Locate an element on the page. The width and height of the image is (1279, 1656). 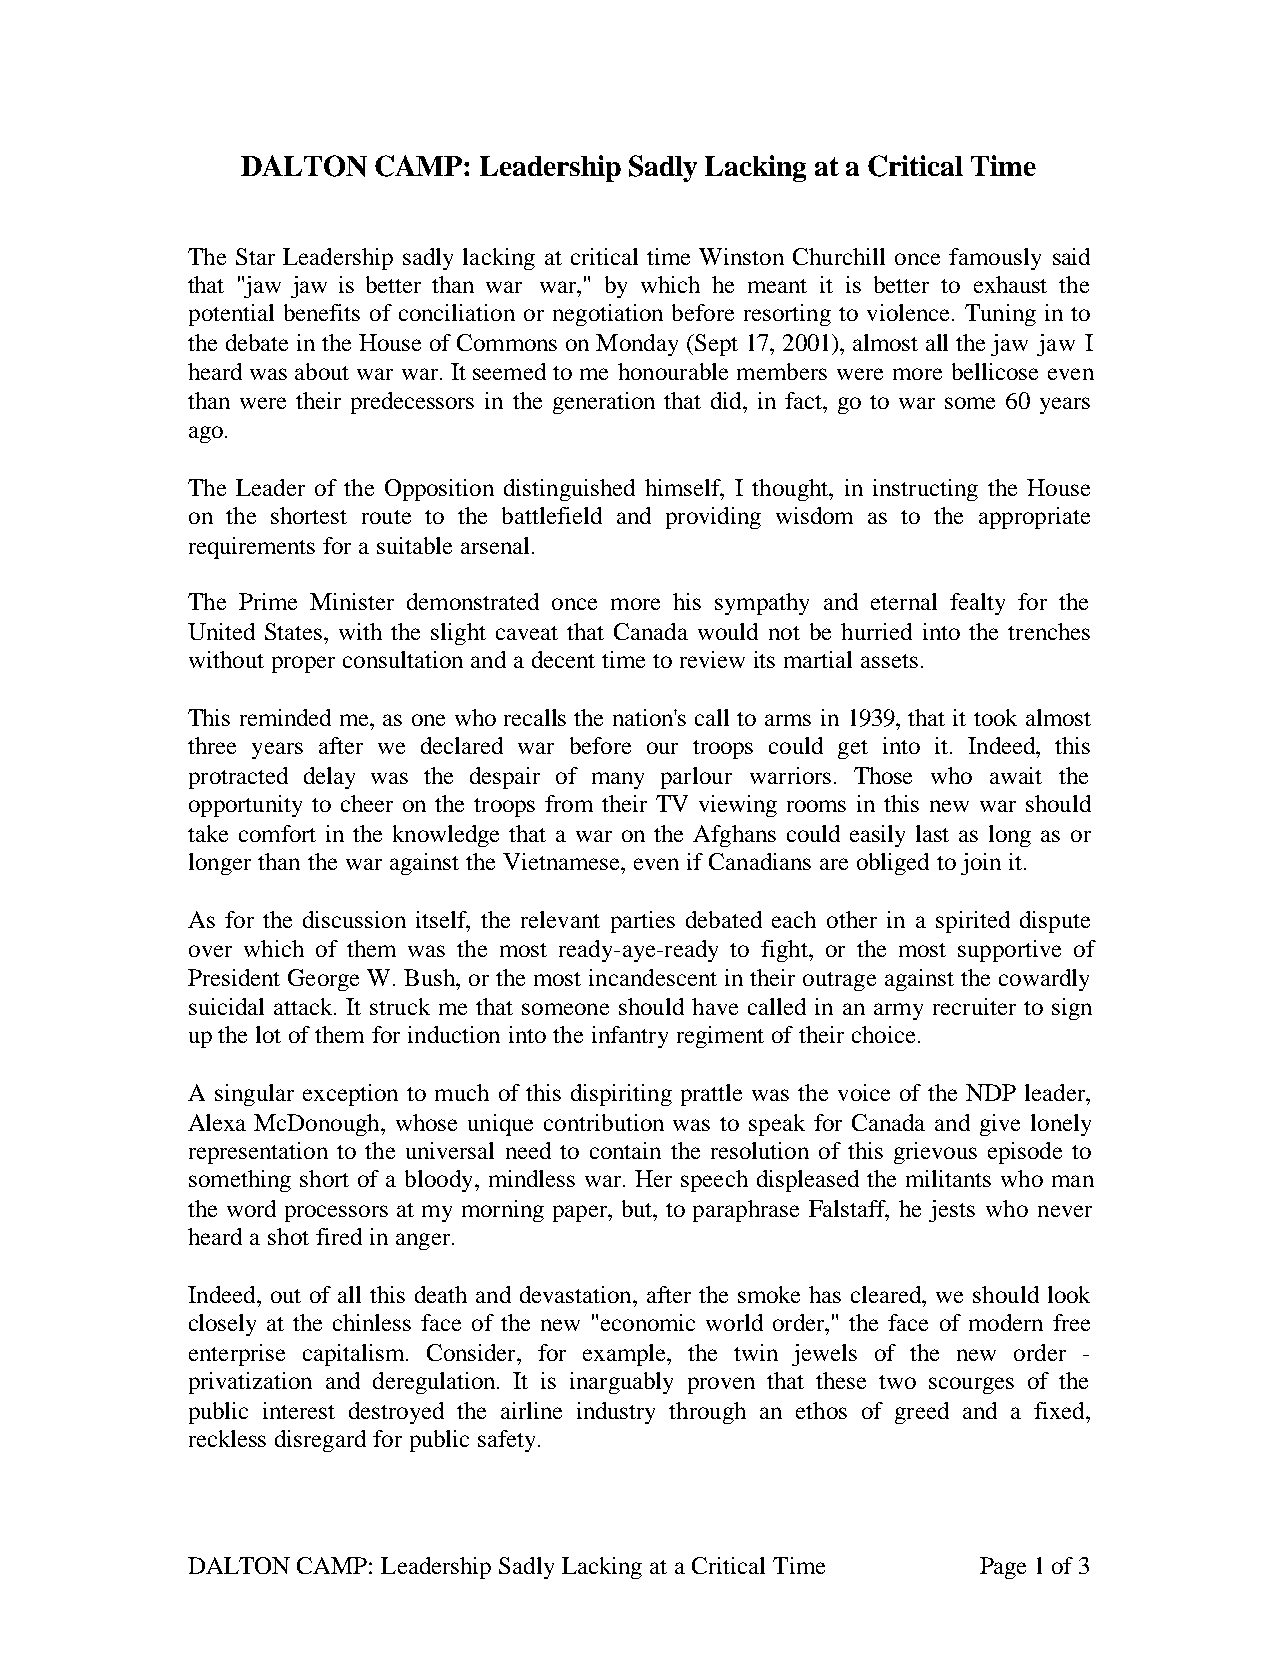
disregard is located at coordinates (320, 1441).
